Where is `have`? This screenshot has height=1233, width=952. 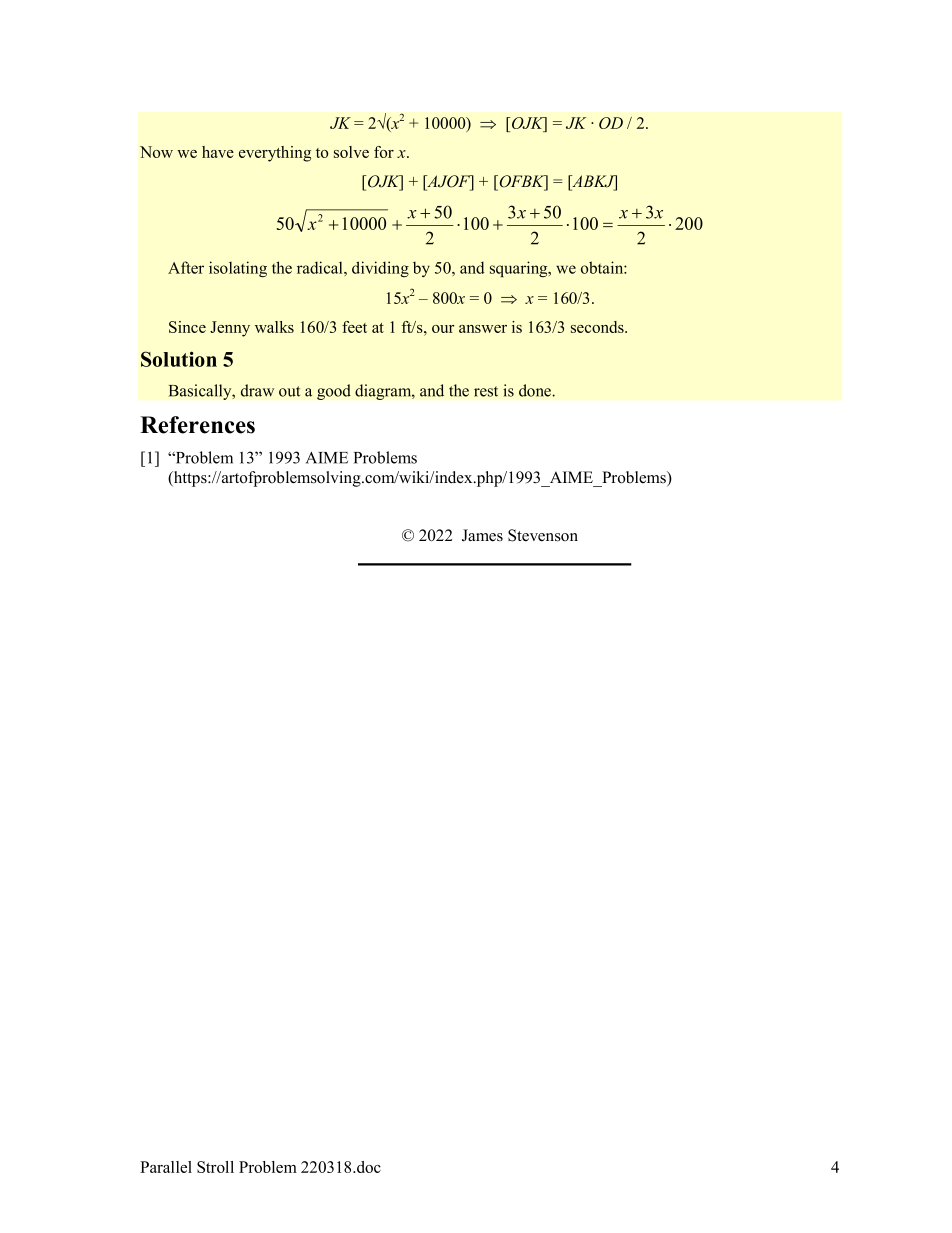 have is located at coordinates (218, 152).
